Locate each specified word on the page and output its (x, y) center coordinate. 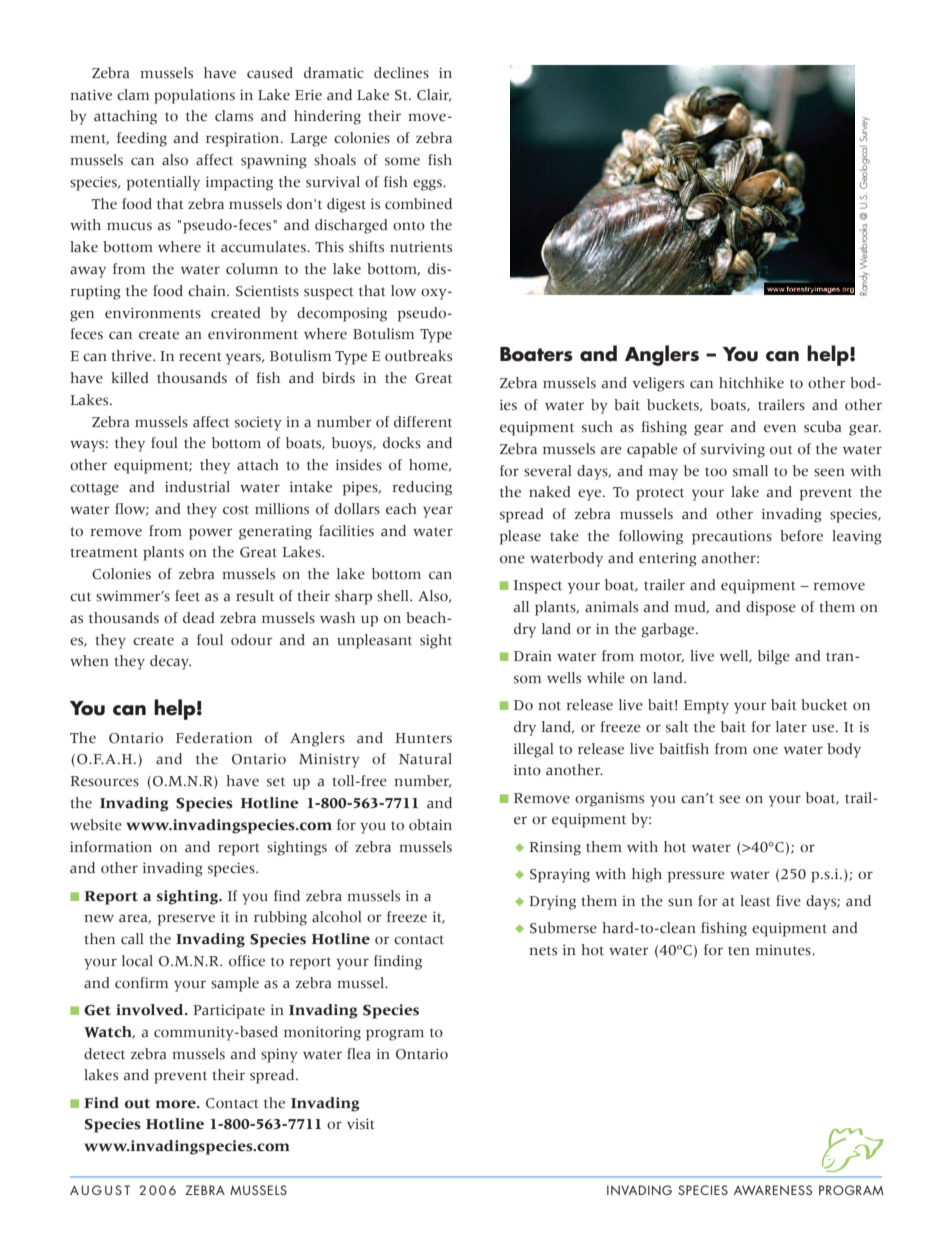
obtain (430, 825)
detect (104, 1054)
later (791, 727)
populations (194, 96)
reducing (422, 488)
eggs (428, 185)
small (750, 471)
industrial (197, 487)
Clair (434, 95)
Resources (104, 781)
